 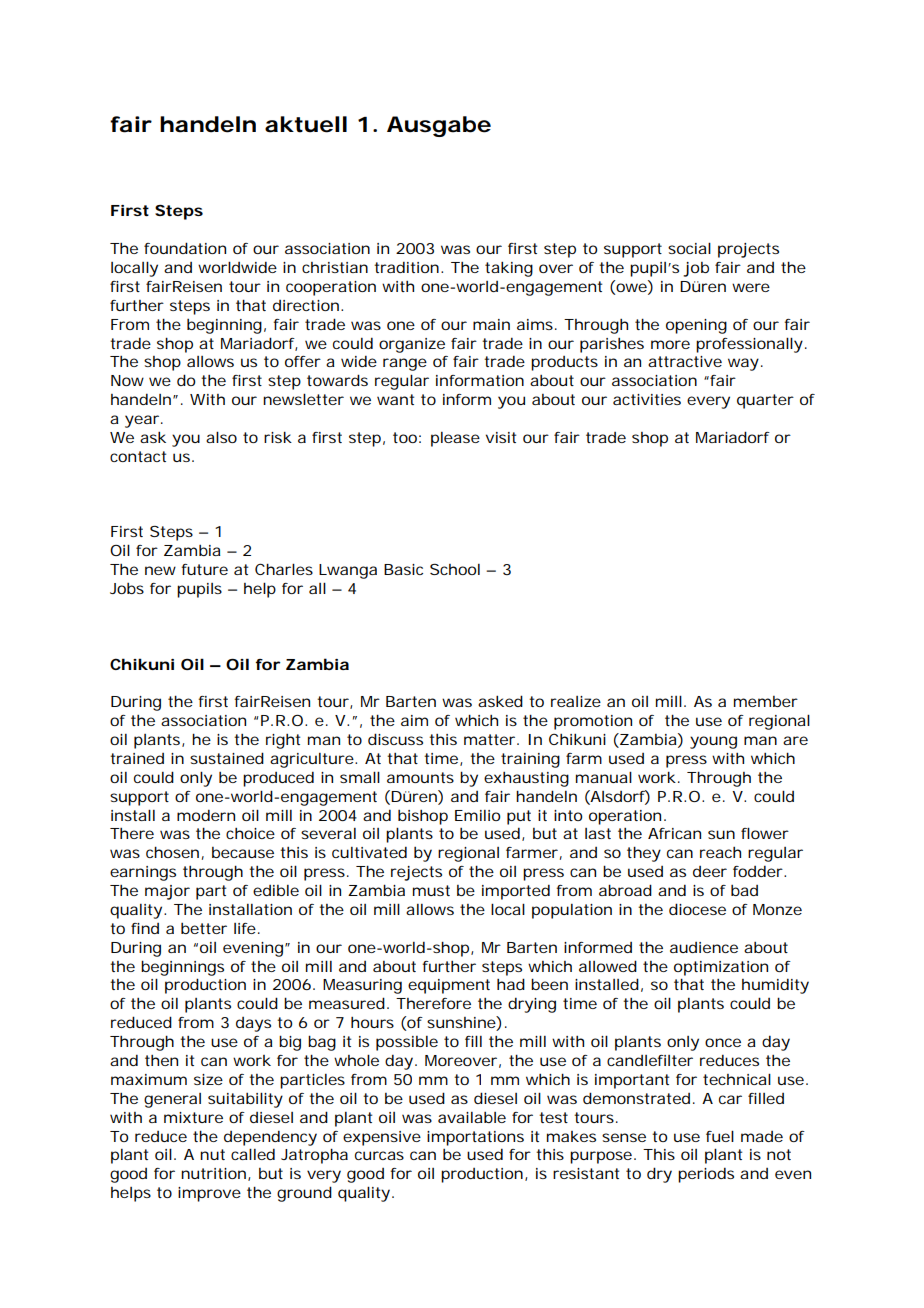 What do you see at coordinates (489, 739) in the screenshot?
I see `matter` at bounding box center [489, 739].
